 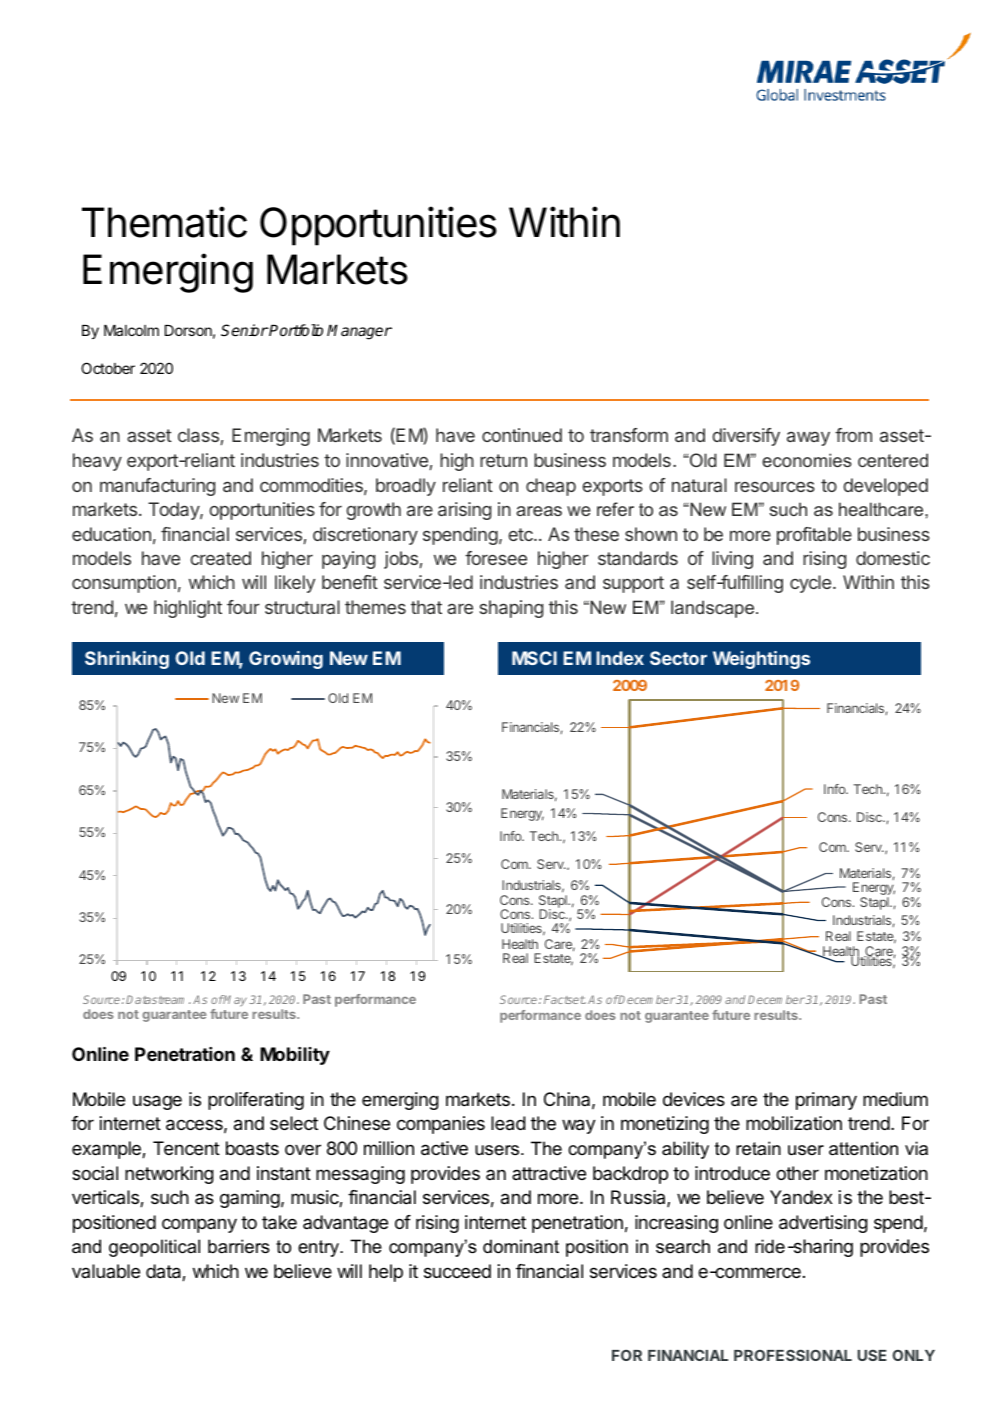 What do you see at coordinates (164, 222) in the screenshot?
I see `Thematic` at bounding box center [164, 222].
